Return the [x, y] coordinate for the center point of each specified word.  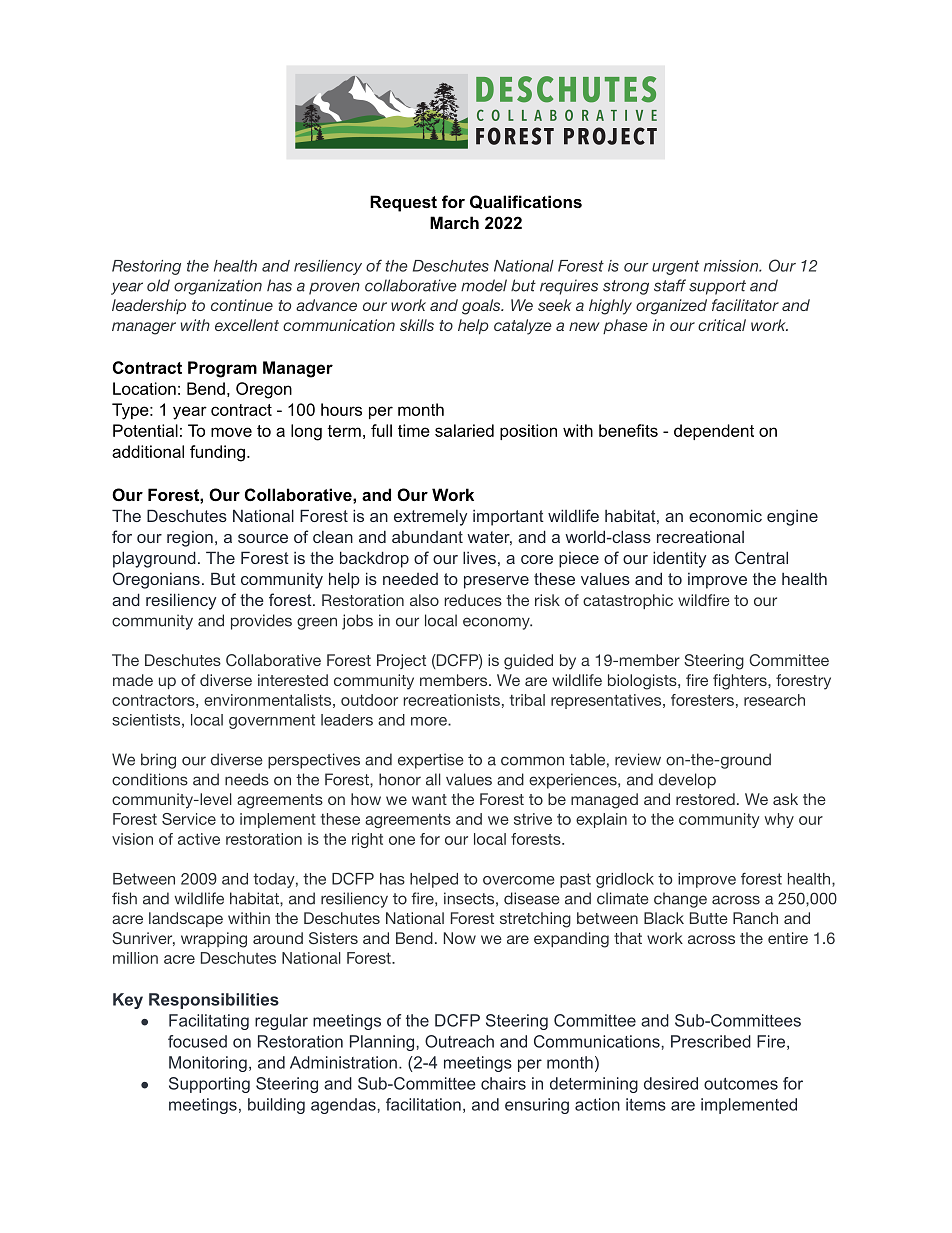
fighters [741, 682]
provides [261, 622]
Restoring [146, 267]
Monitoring [208, 1064]
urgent [675, 267]
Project [401, 661]
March [454, 222]
